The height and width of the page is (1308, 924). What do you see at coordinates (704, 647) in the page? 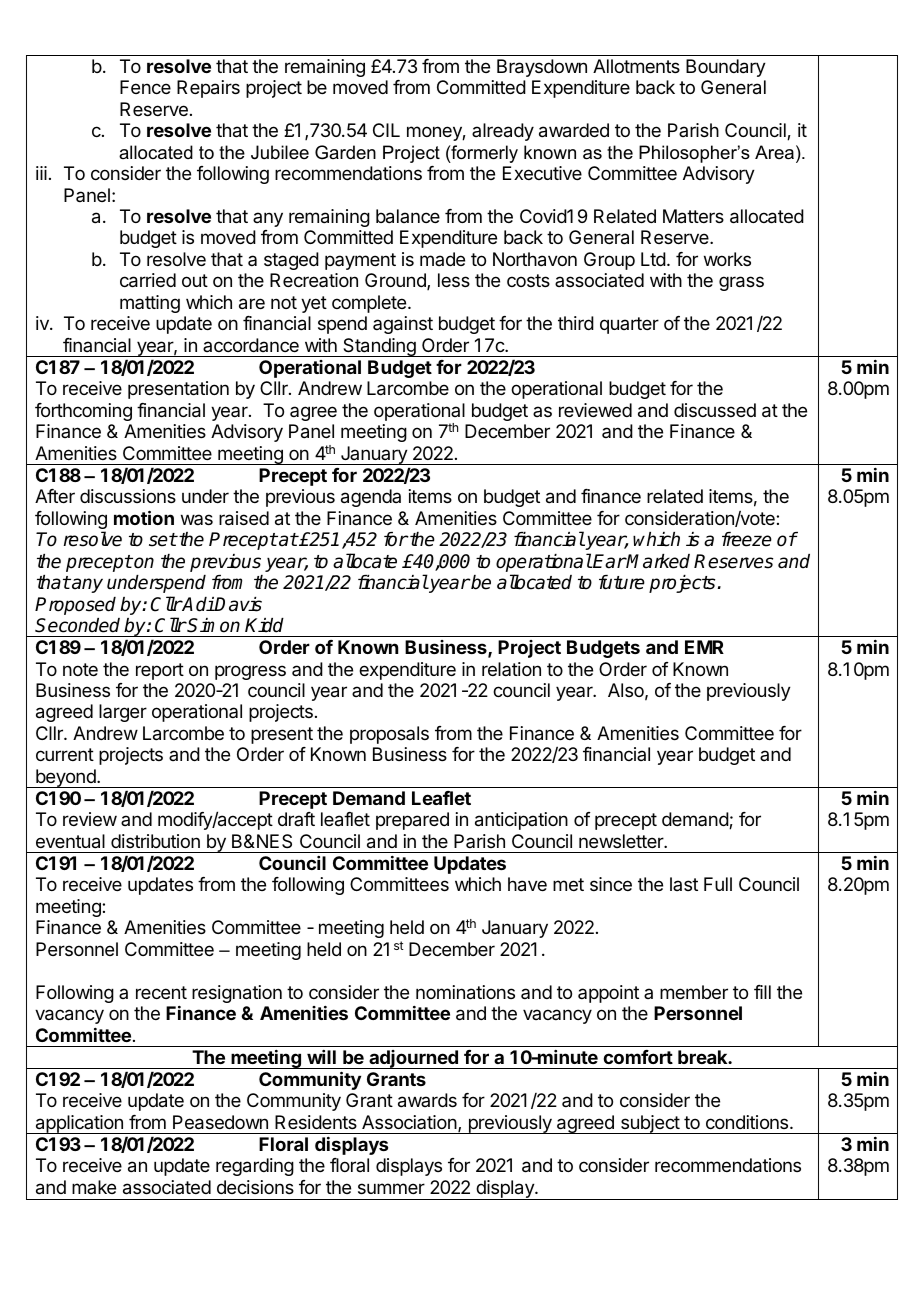
I see `EMR` at bounding box center [704, 647].
